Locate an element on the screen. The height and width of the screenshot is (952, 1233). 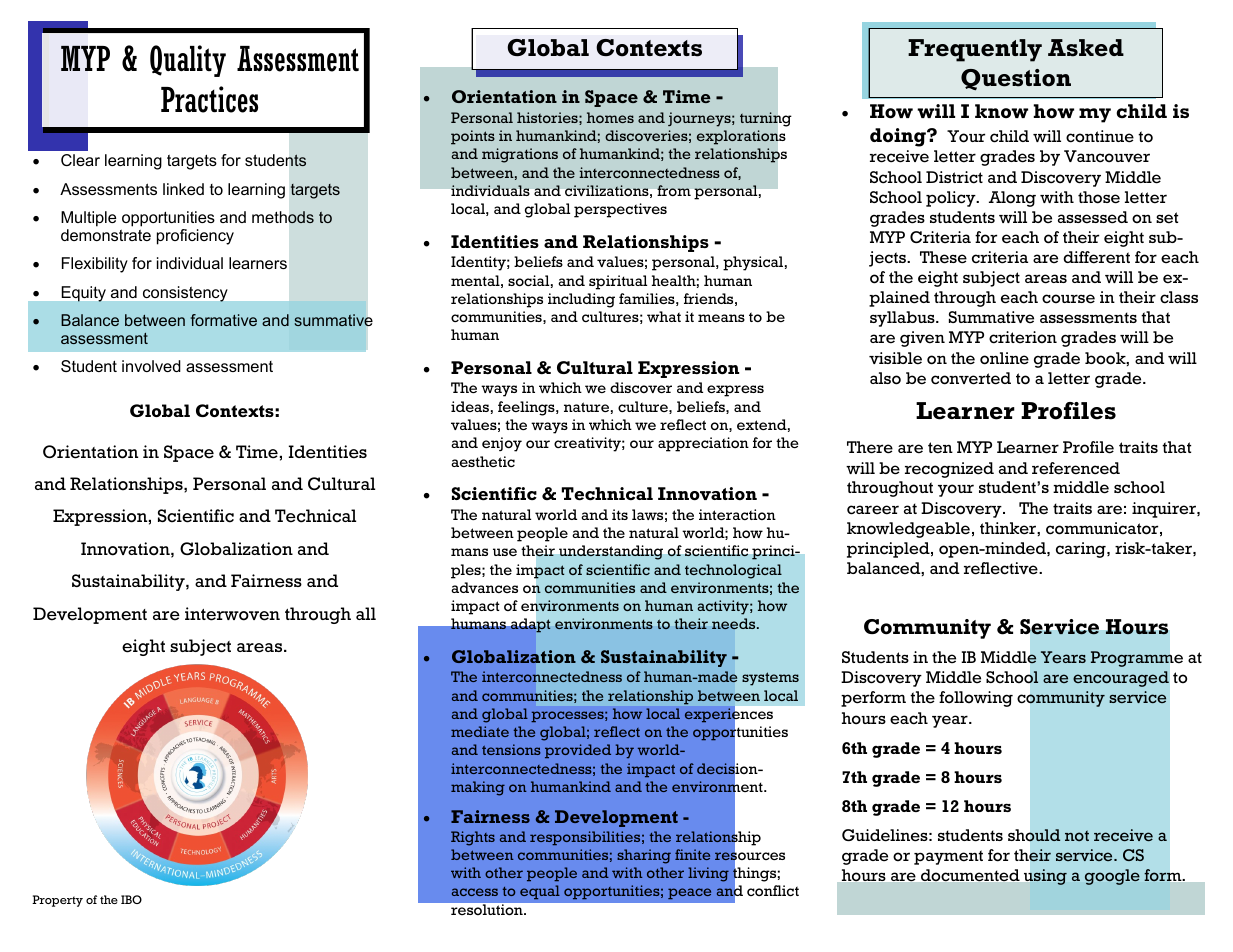
interwoven is located at coordinates (232, 614).
